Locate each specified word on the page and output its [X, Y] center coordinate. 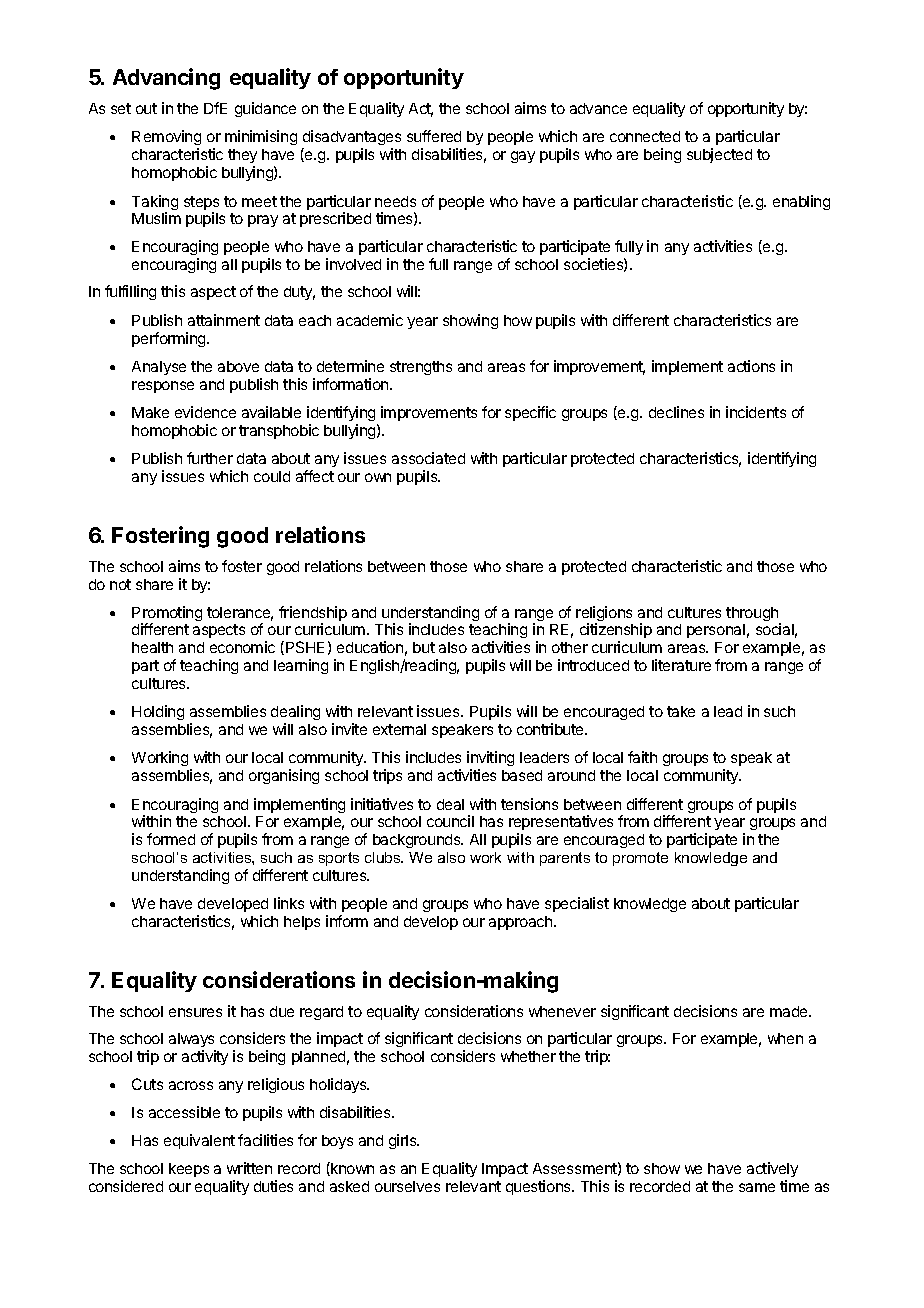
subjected [719, 155]
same [757, 1187]
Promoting [167, 615]
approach [522, 923]
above [238, 366]
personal [716, 631]
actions [751, 366]
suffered [434, 136]
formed [171, 839]
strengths [421, 368]
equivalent [199, 1141]
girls [404, 1141]
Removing [166, 139]
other [570, 647]
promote [640, 859]
